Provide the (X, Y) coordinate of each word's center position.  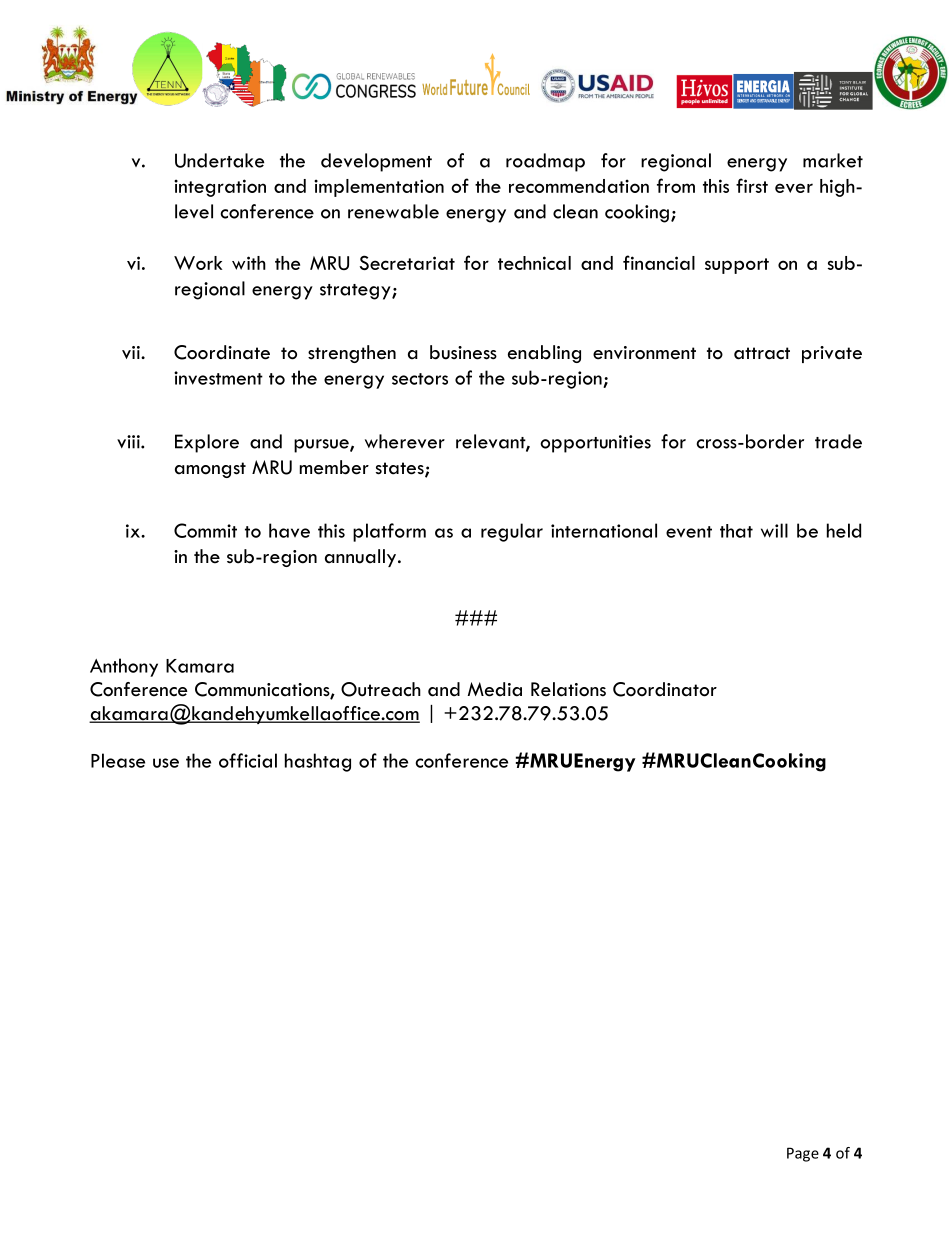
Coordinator (665, 689)
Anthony (124, 667)
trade (838, 441)
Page (803, 1154)
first (752, 185)
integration (220, 188)
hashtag (318, 762)
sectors (420, 379)
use (166, 763)
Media (495, 689)
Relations (568, 689)
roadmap (545, 162)
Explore (207, 443)
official (248, 760)
